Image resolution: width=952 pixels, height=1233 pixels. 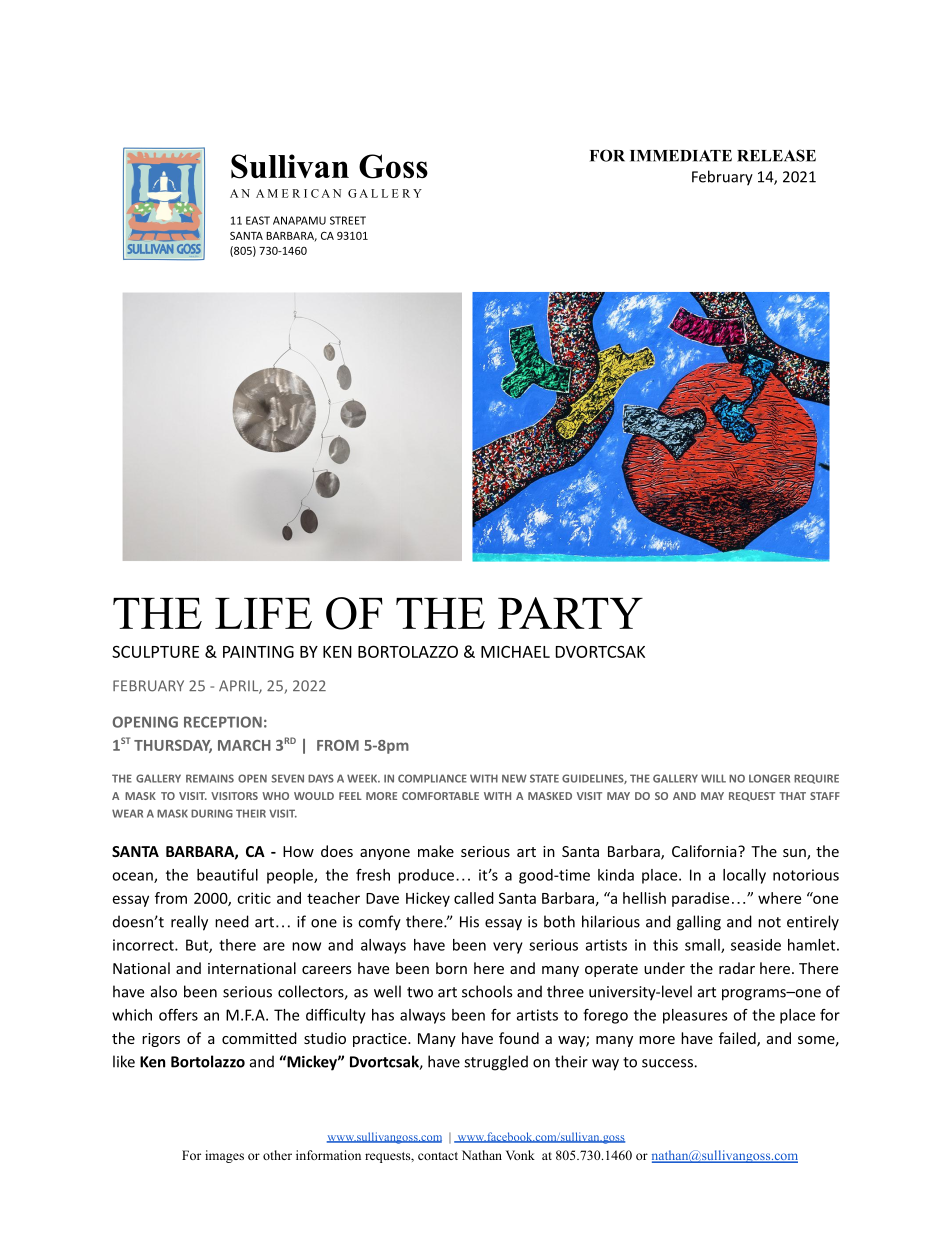 I want to click on EAST, so click(x=258, y=220).
